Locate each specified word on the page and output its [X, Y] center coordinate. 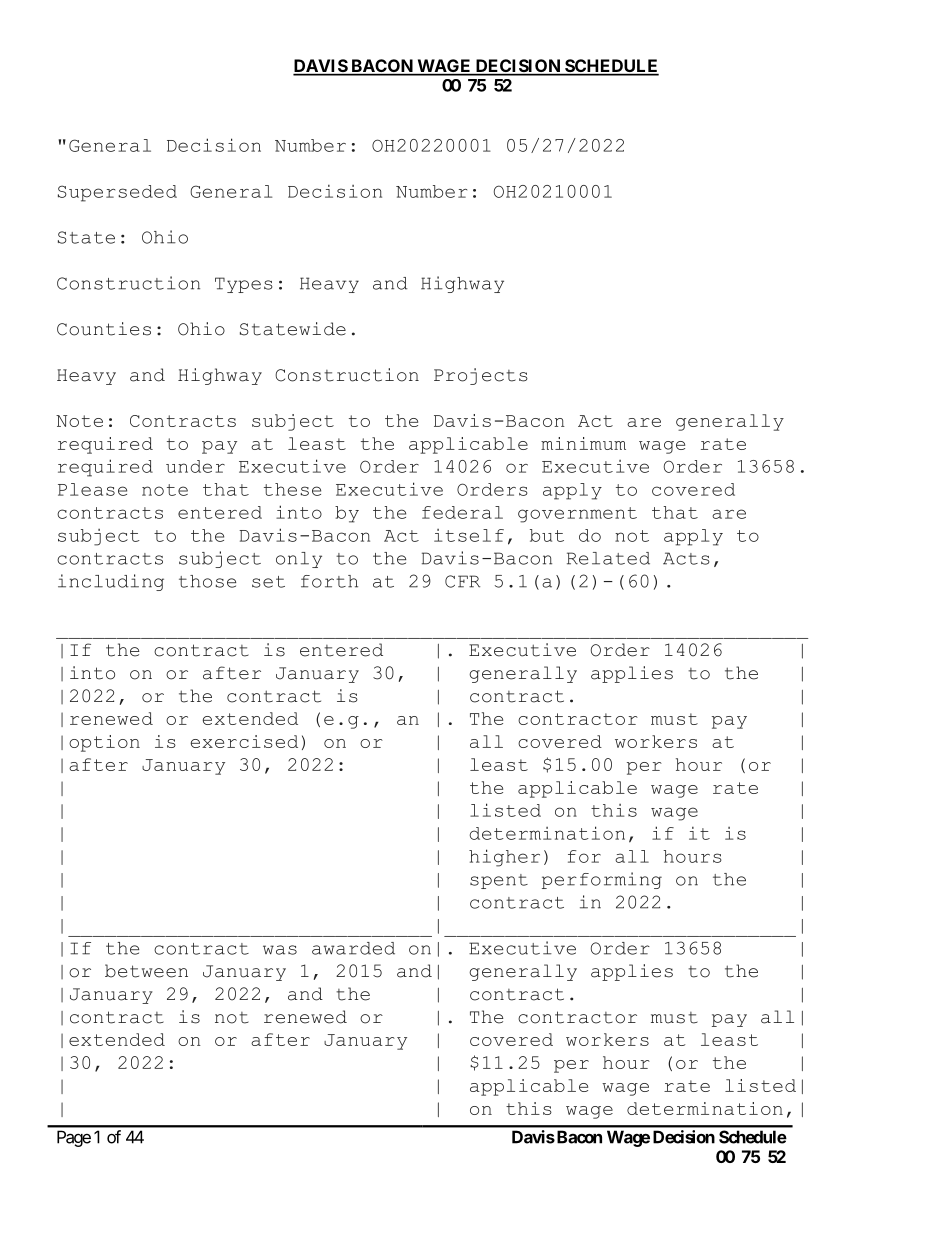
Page [74, 1138]
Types [244, 285]
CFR [462, 581]
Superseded [117, 193]
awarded [353, 948]
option [104, 743]
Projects [481, 376]
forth [329, 581]
